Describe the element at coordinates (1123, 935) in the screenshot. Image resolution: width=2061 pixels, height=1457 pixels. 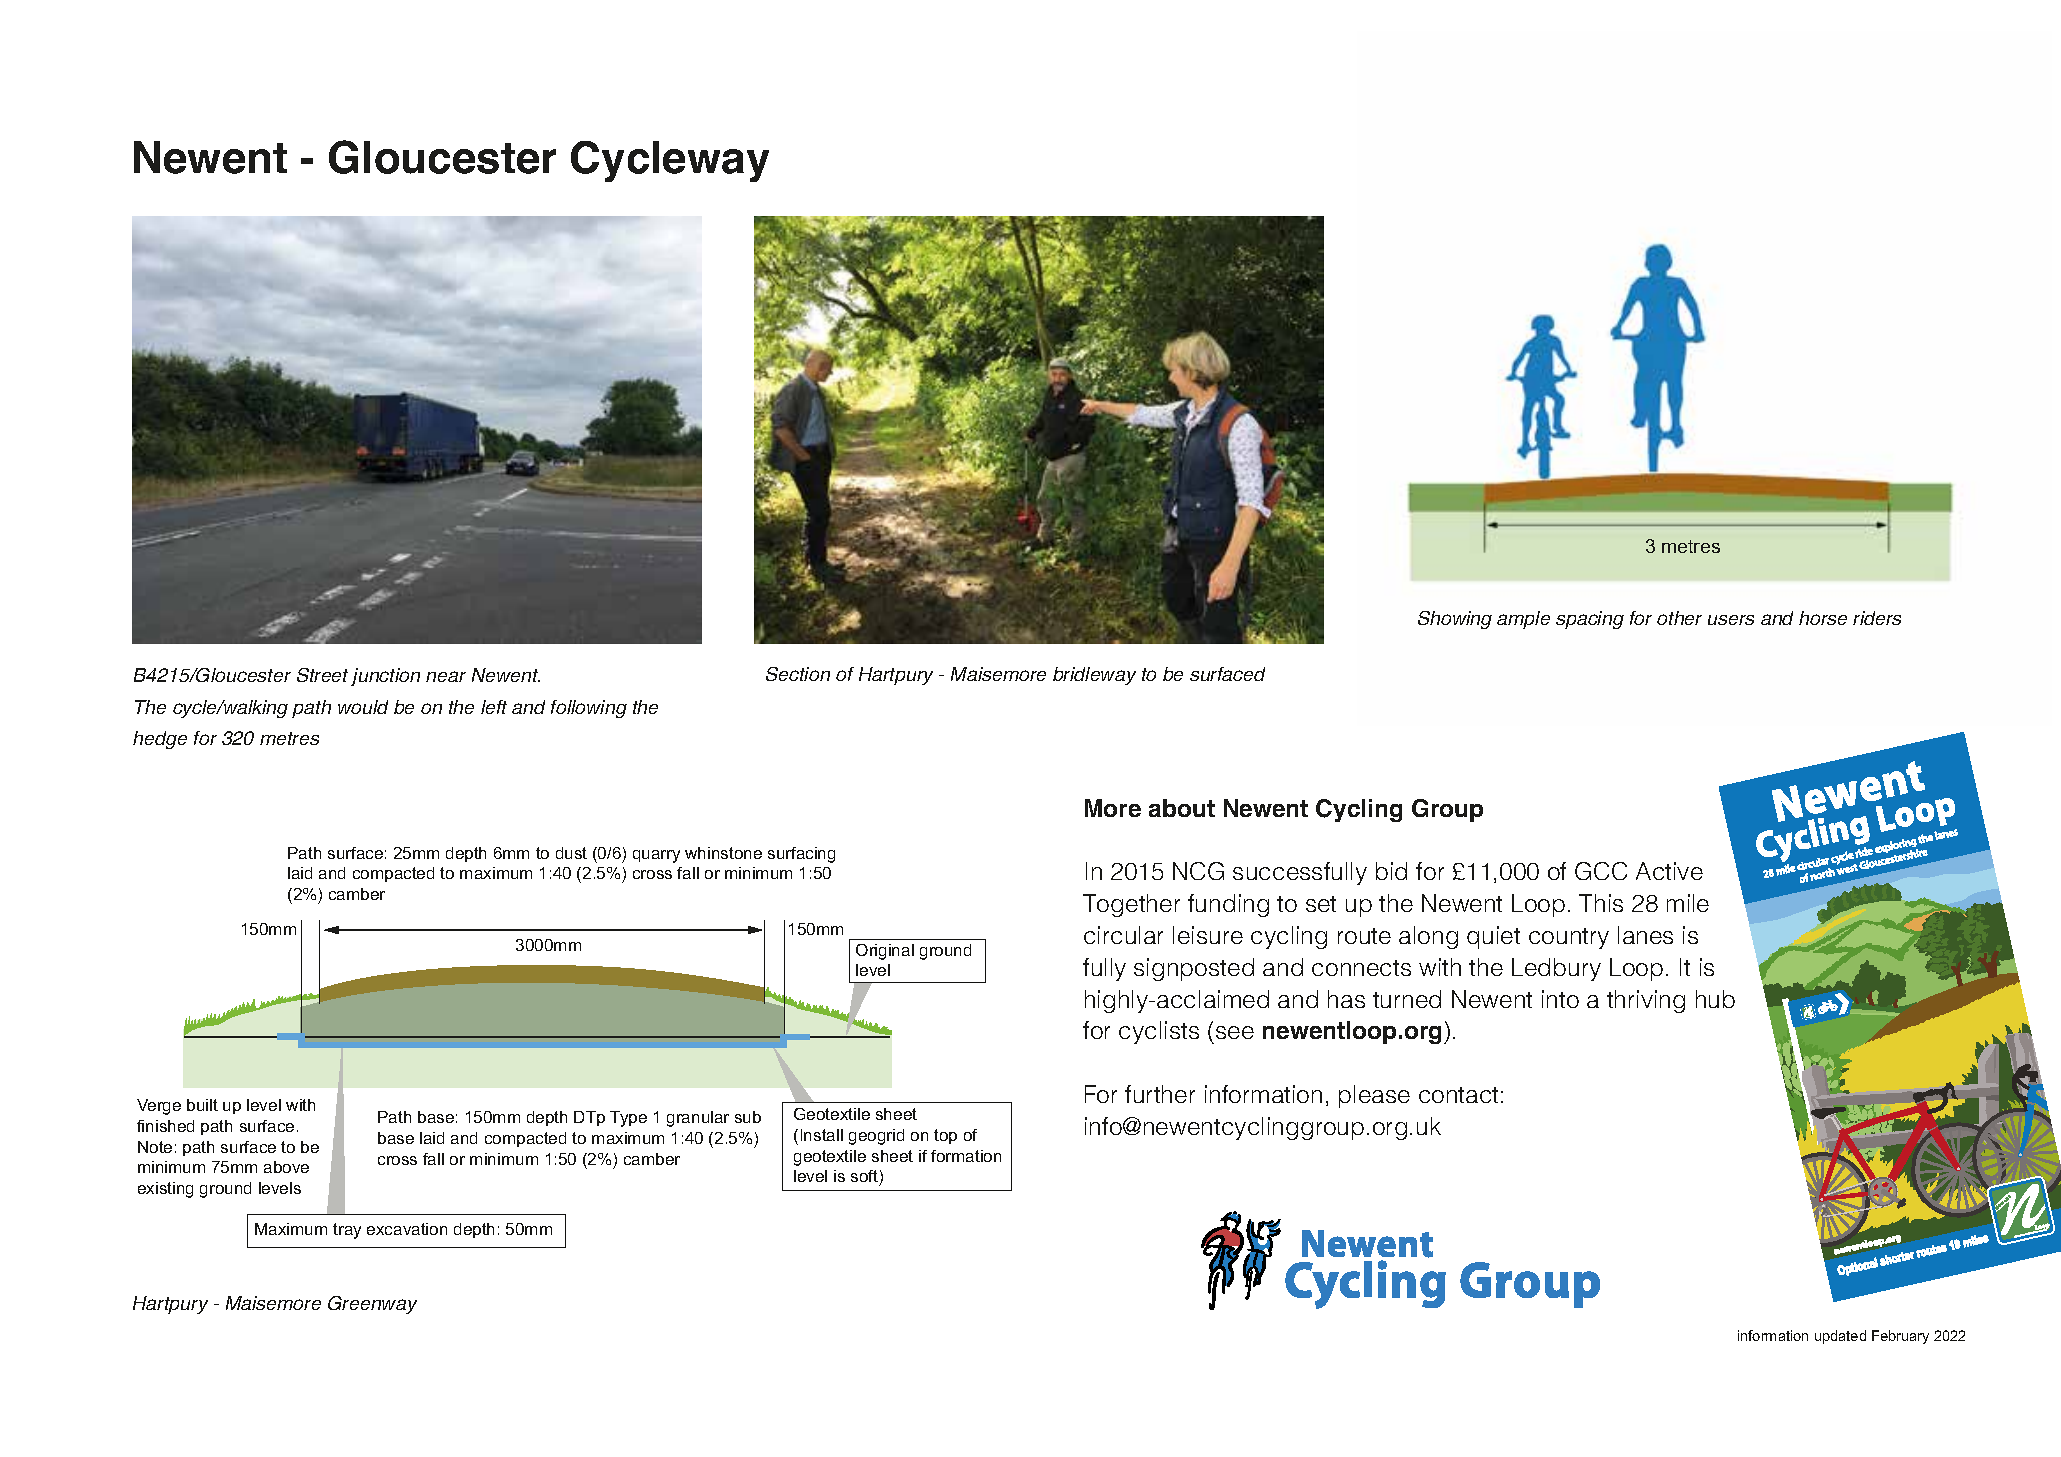
I see `circular` at that location.
